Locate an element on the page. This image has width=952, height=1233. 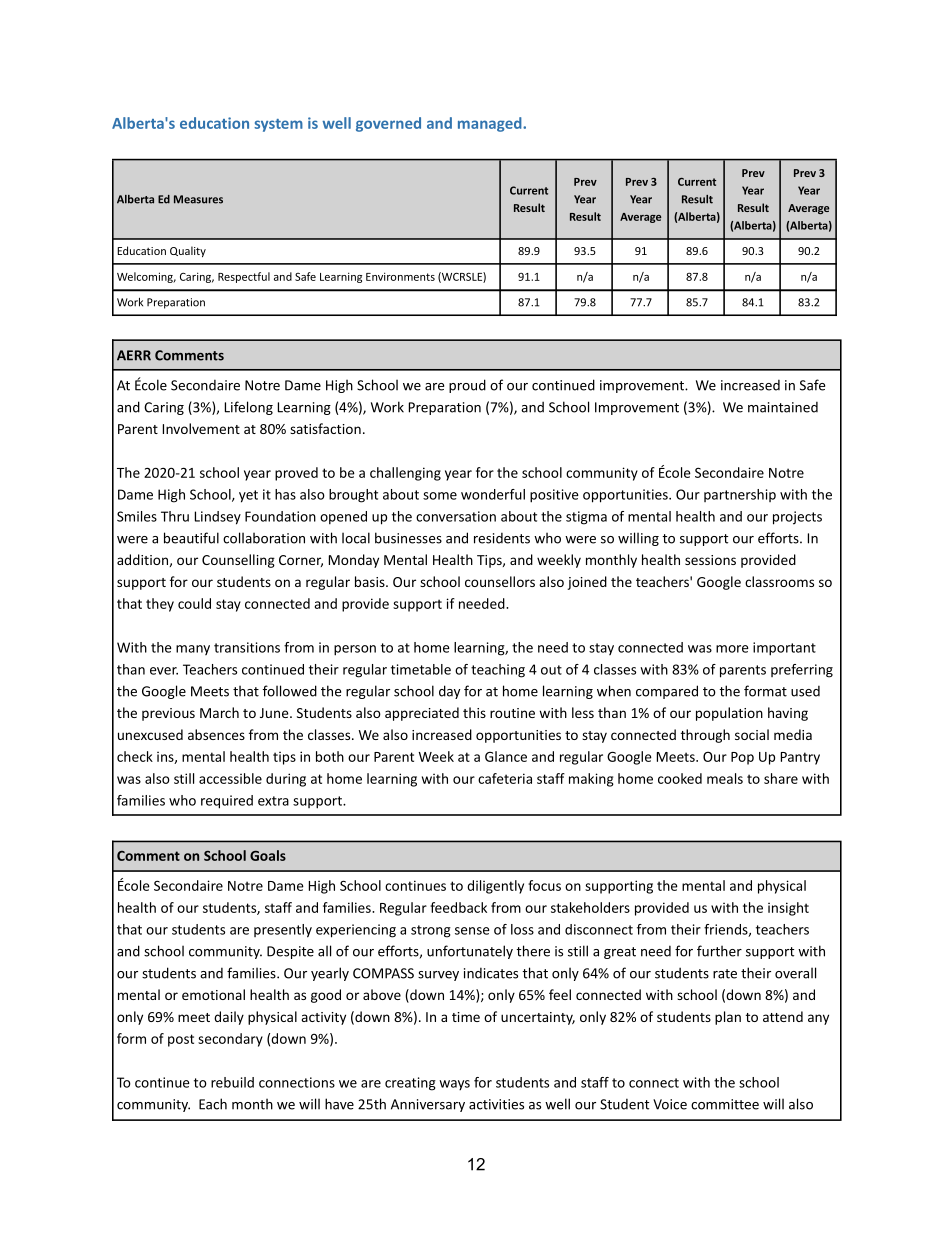
rebuild is located at coordinates (232, 1082).
